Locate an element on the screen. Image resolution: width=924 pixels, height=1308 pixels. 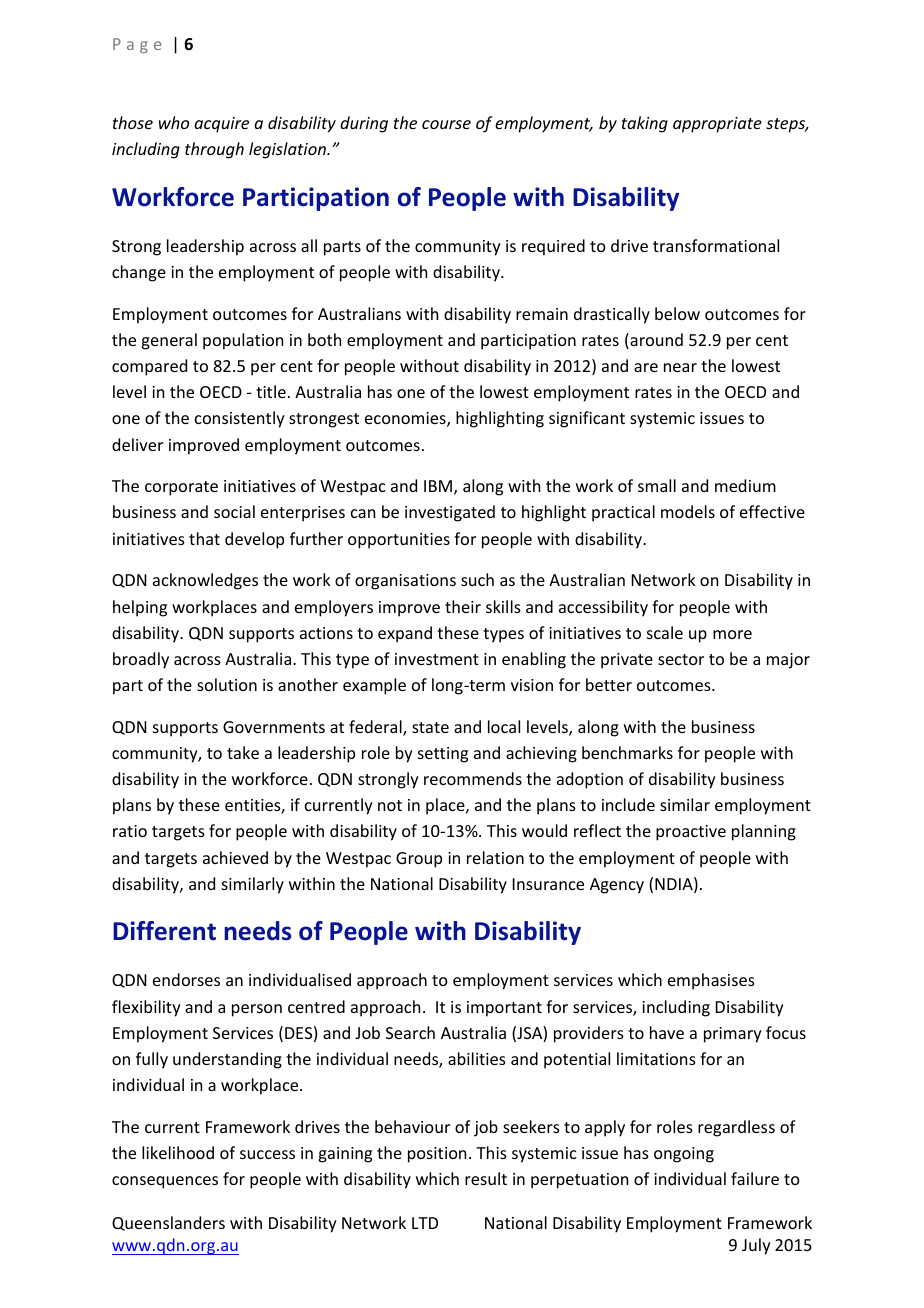
social is located at coordinates (234, 511).
